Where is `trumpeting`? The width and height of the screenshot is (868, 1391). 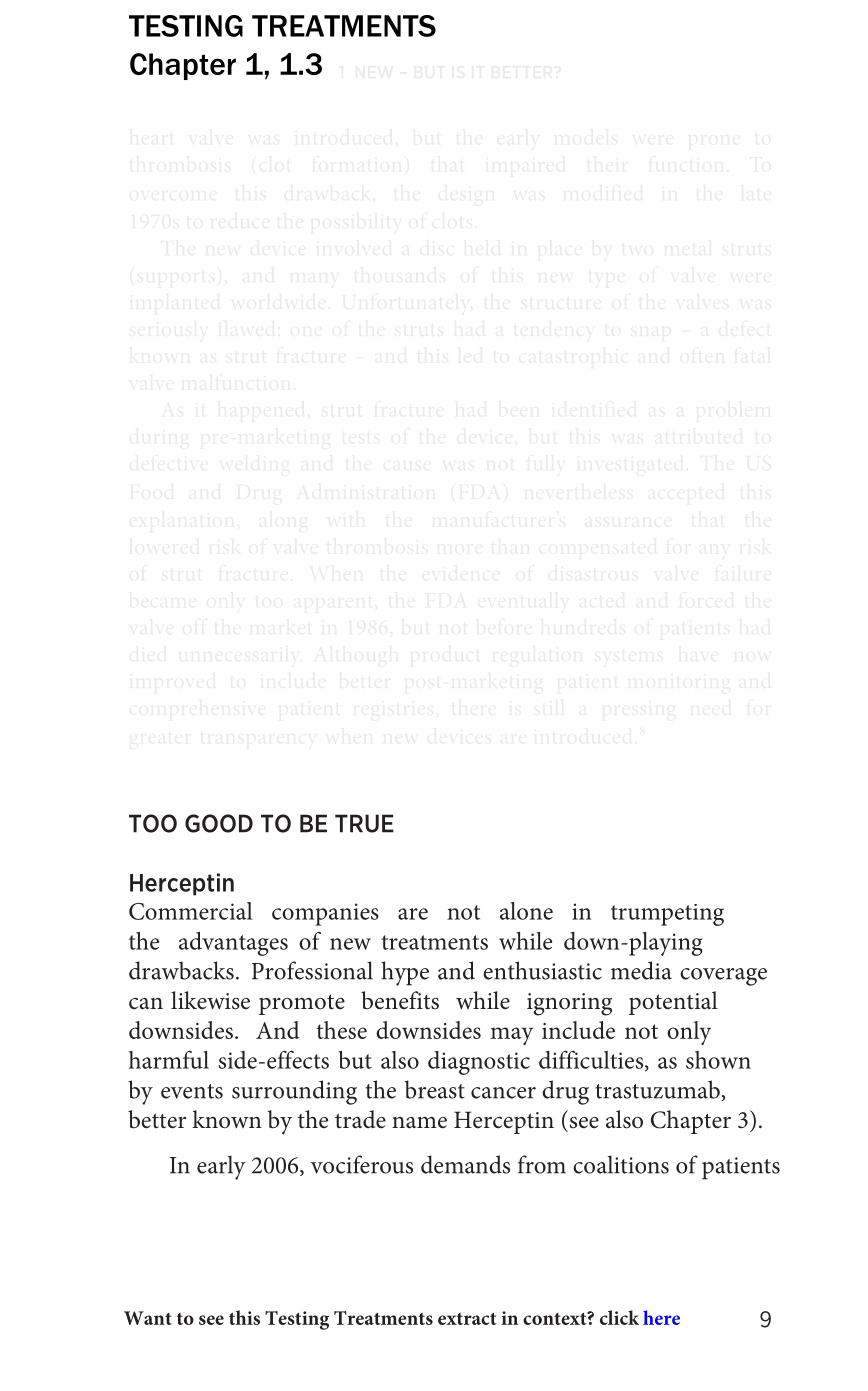 trumpeting is located at coordinates (667, 915).
